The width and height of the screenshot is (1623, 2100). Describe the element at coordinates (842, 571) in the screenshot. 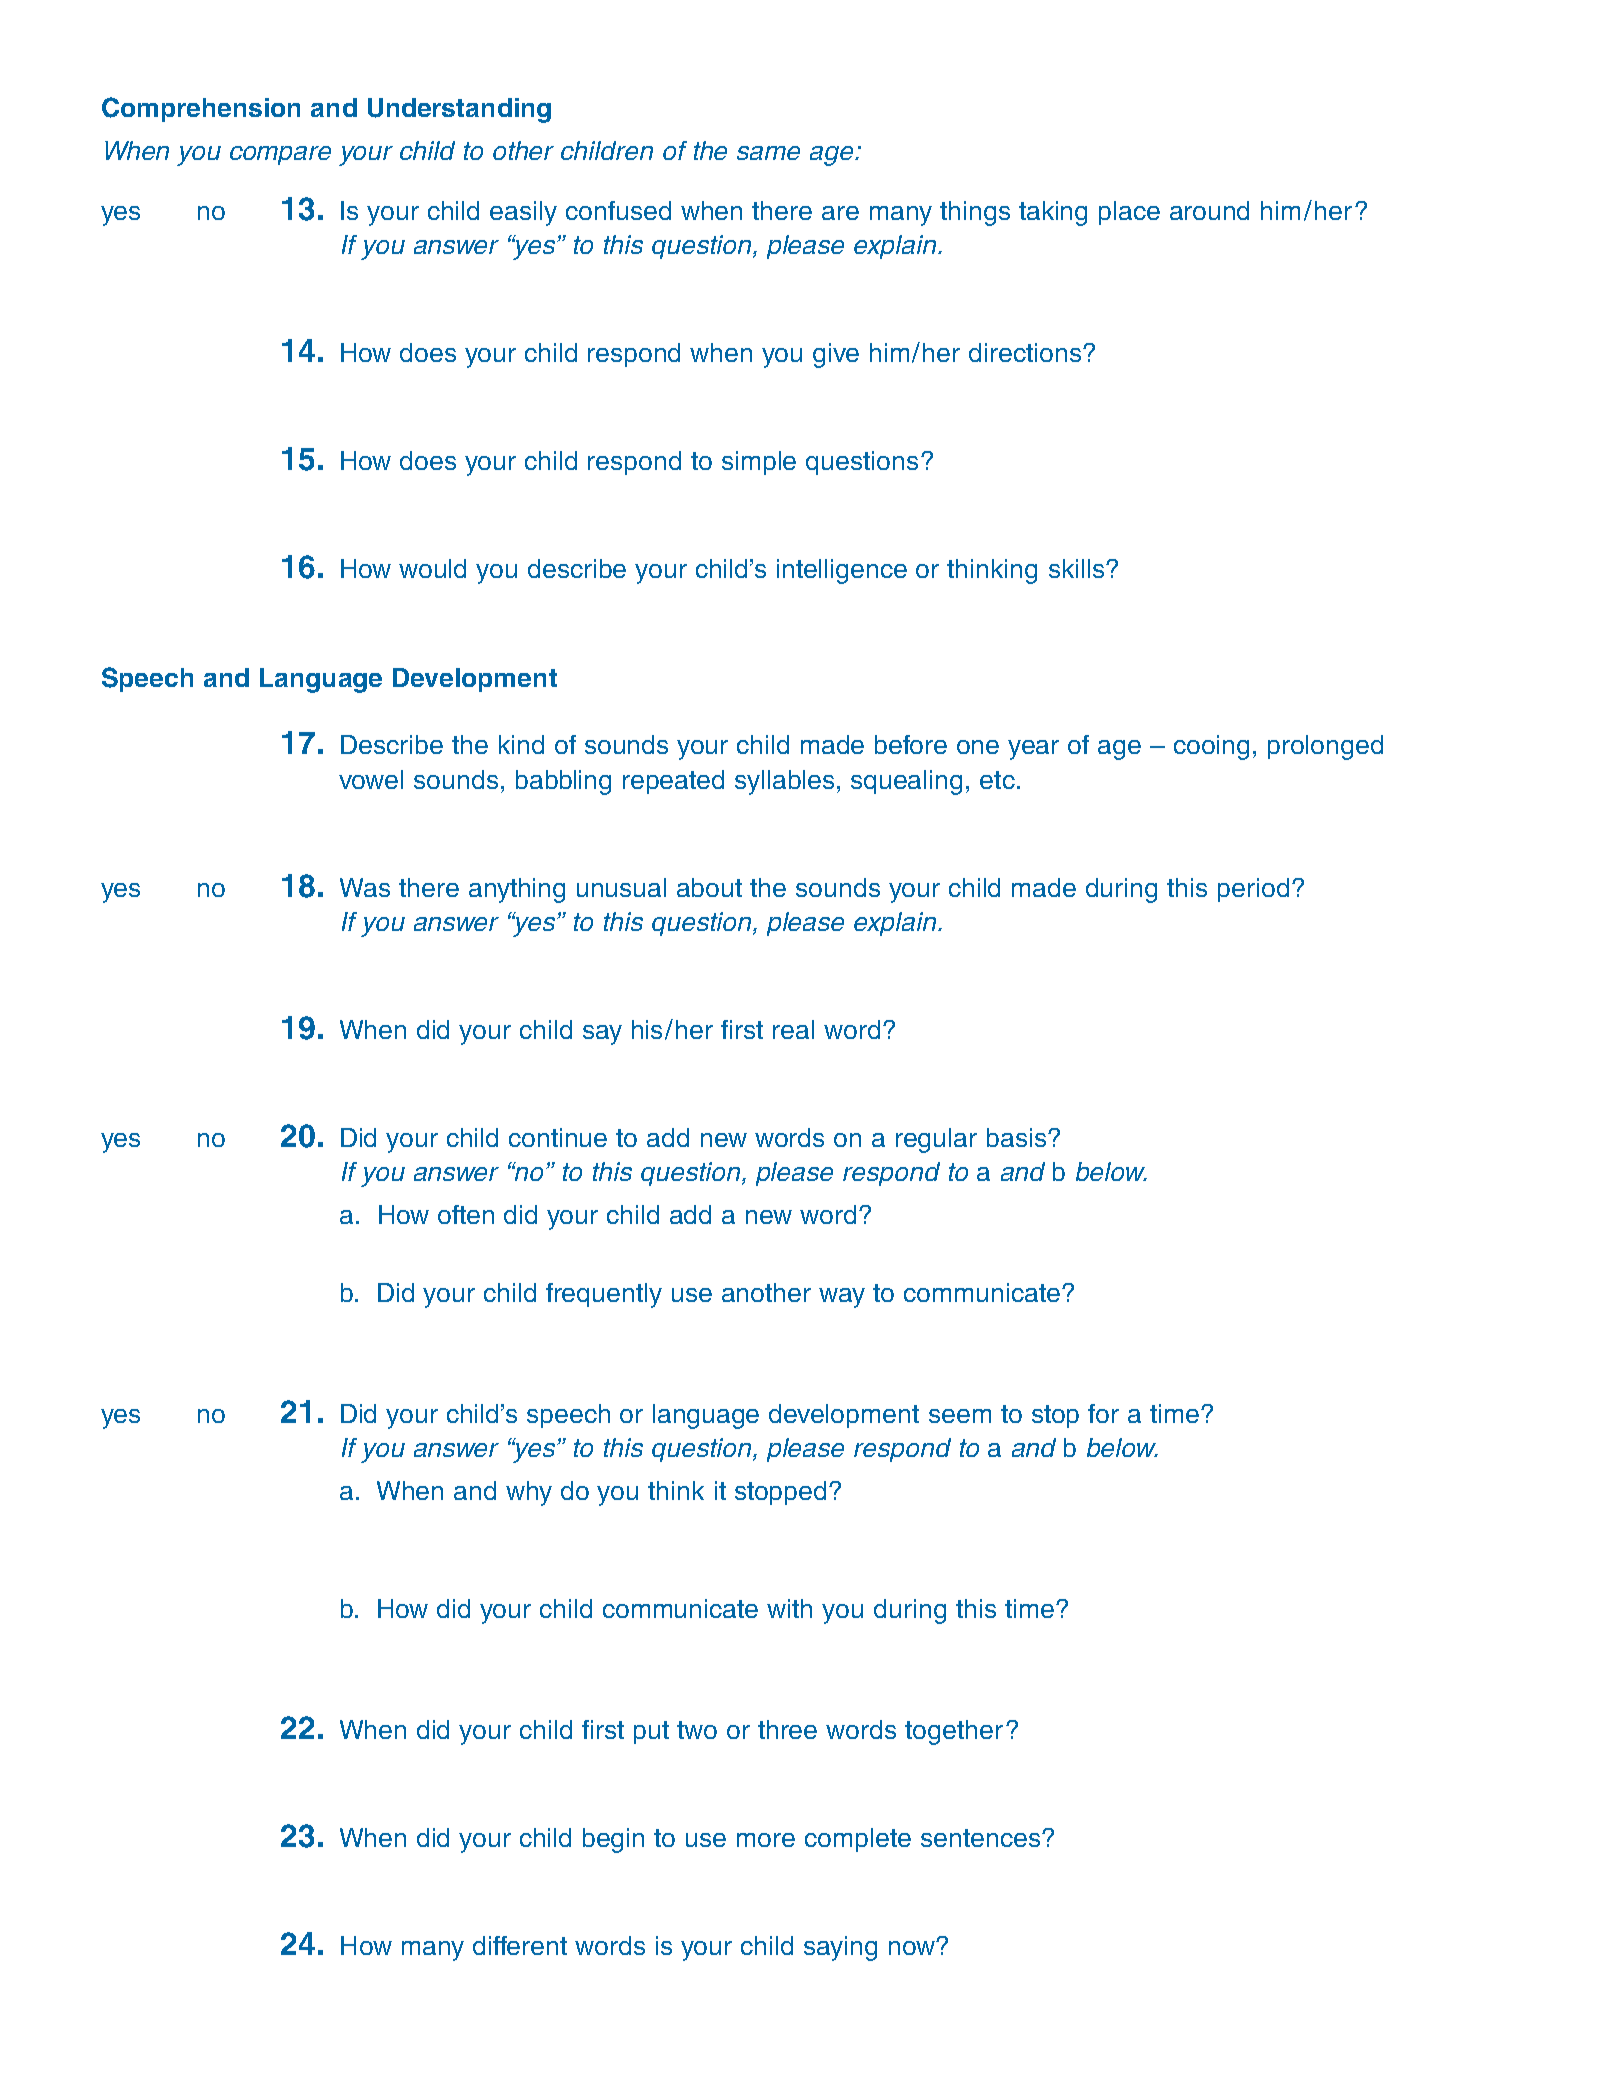

I see `intelligence` at that location.
